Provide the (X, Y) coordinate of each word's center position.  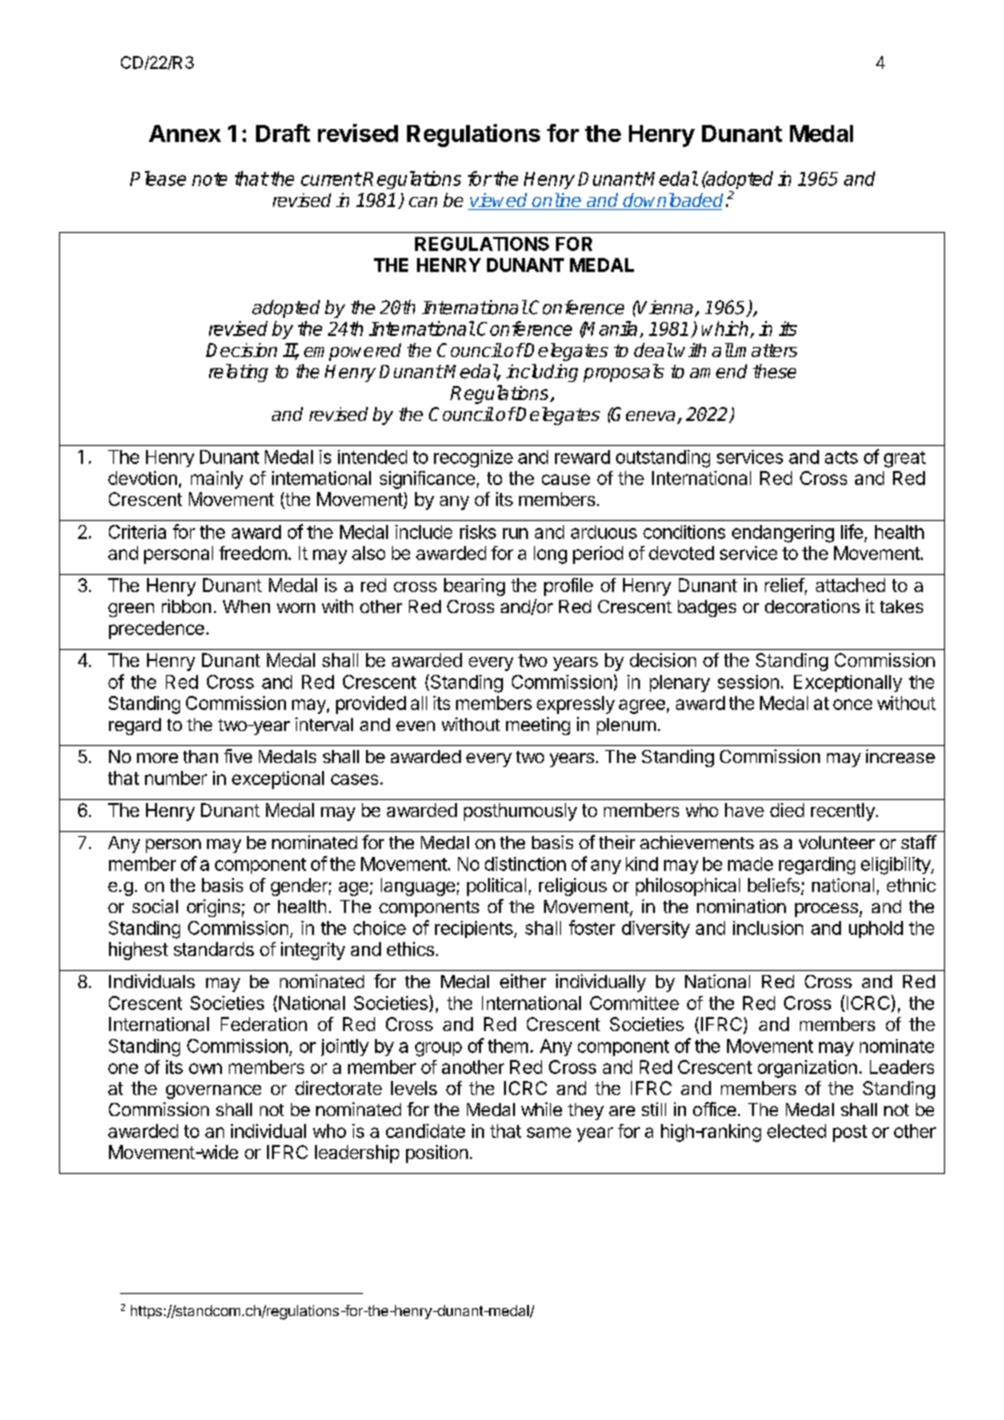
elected (796, 1131)
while (541, 1109)
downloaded (672, 201)
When (246, 606)
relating (238, 373)
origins (213, 908)
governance (213, 1092)
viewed (499, 201)
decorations (812, 606)
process (827, 910)
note (209, 179)
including (542, 373)
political (496, 887)
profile (568, 587)
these (774, 371)
